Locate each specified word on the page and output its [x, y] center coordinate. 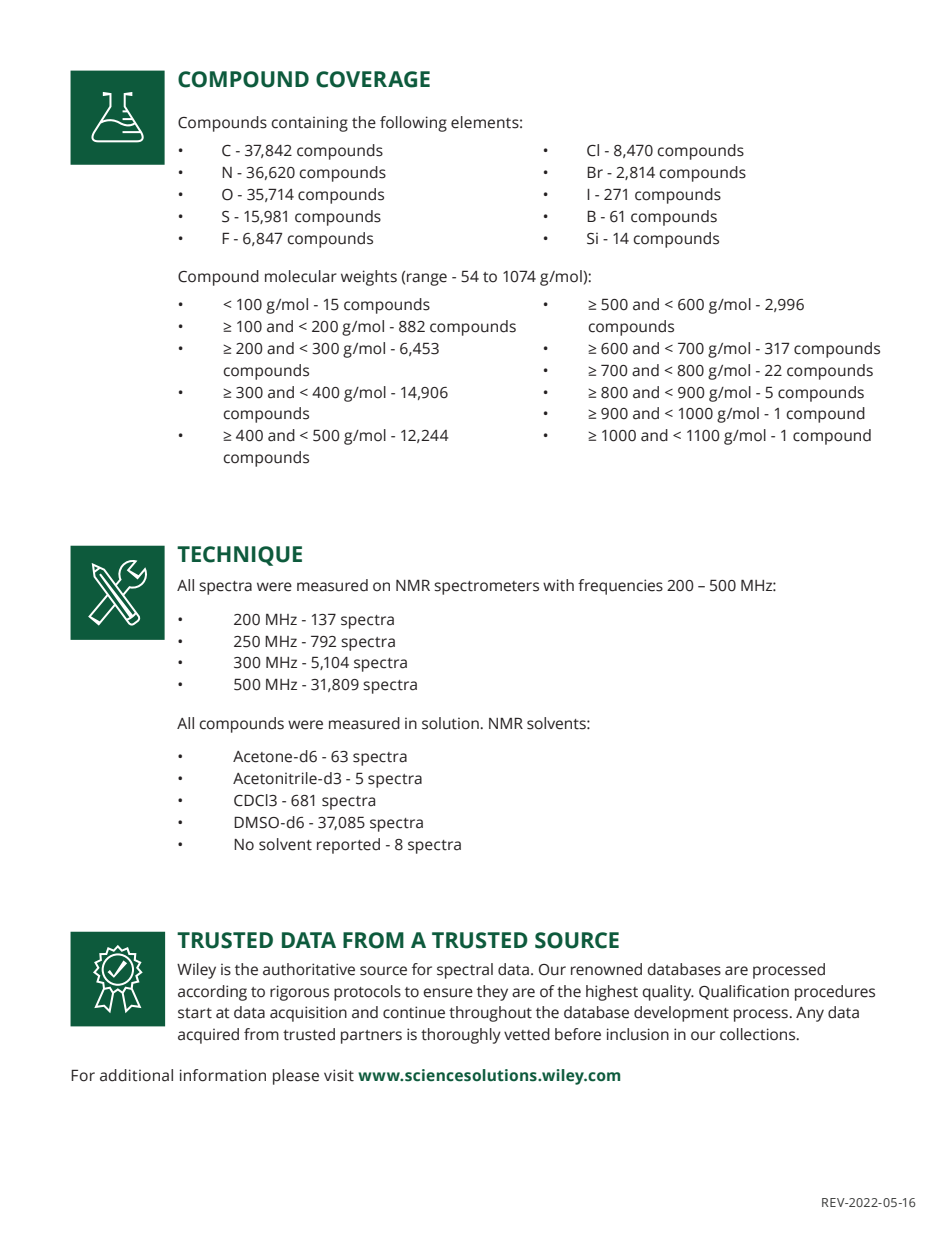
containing [309, 124]
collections [759, 1034]
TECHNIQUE [239, 556]
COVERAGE [373, 79]
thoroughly [461, 1036]
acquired [208, 1036]
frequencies [620, 587]
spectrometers [486, 588]
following [413, 124]
